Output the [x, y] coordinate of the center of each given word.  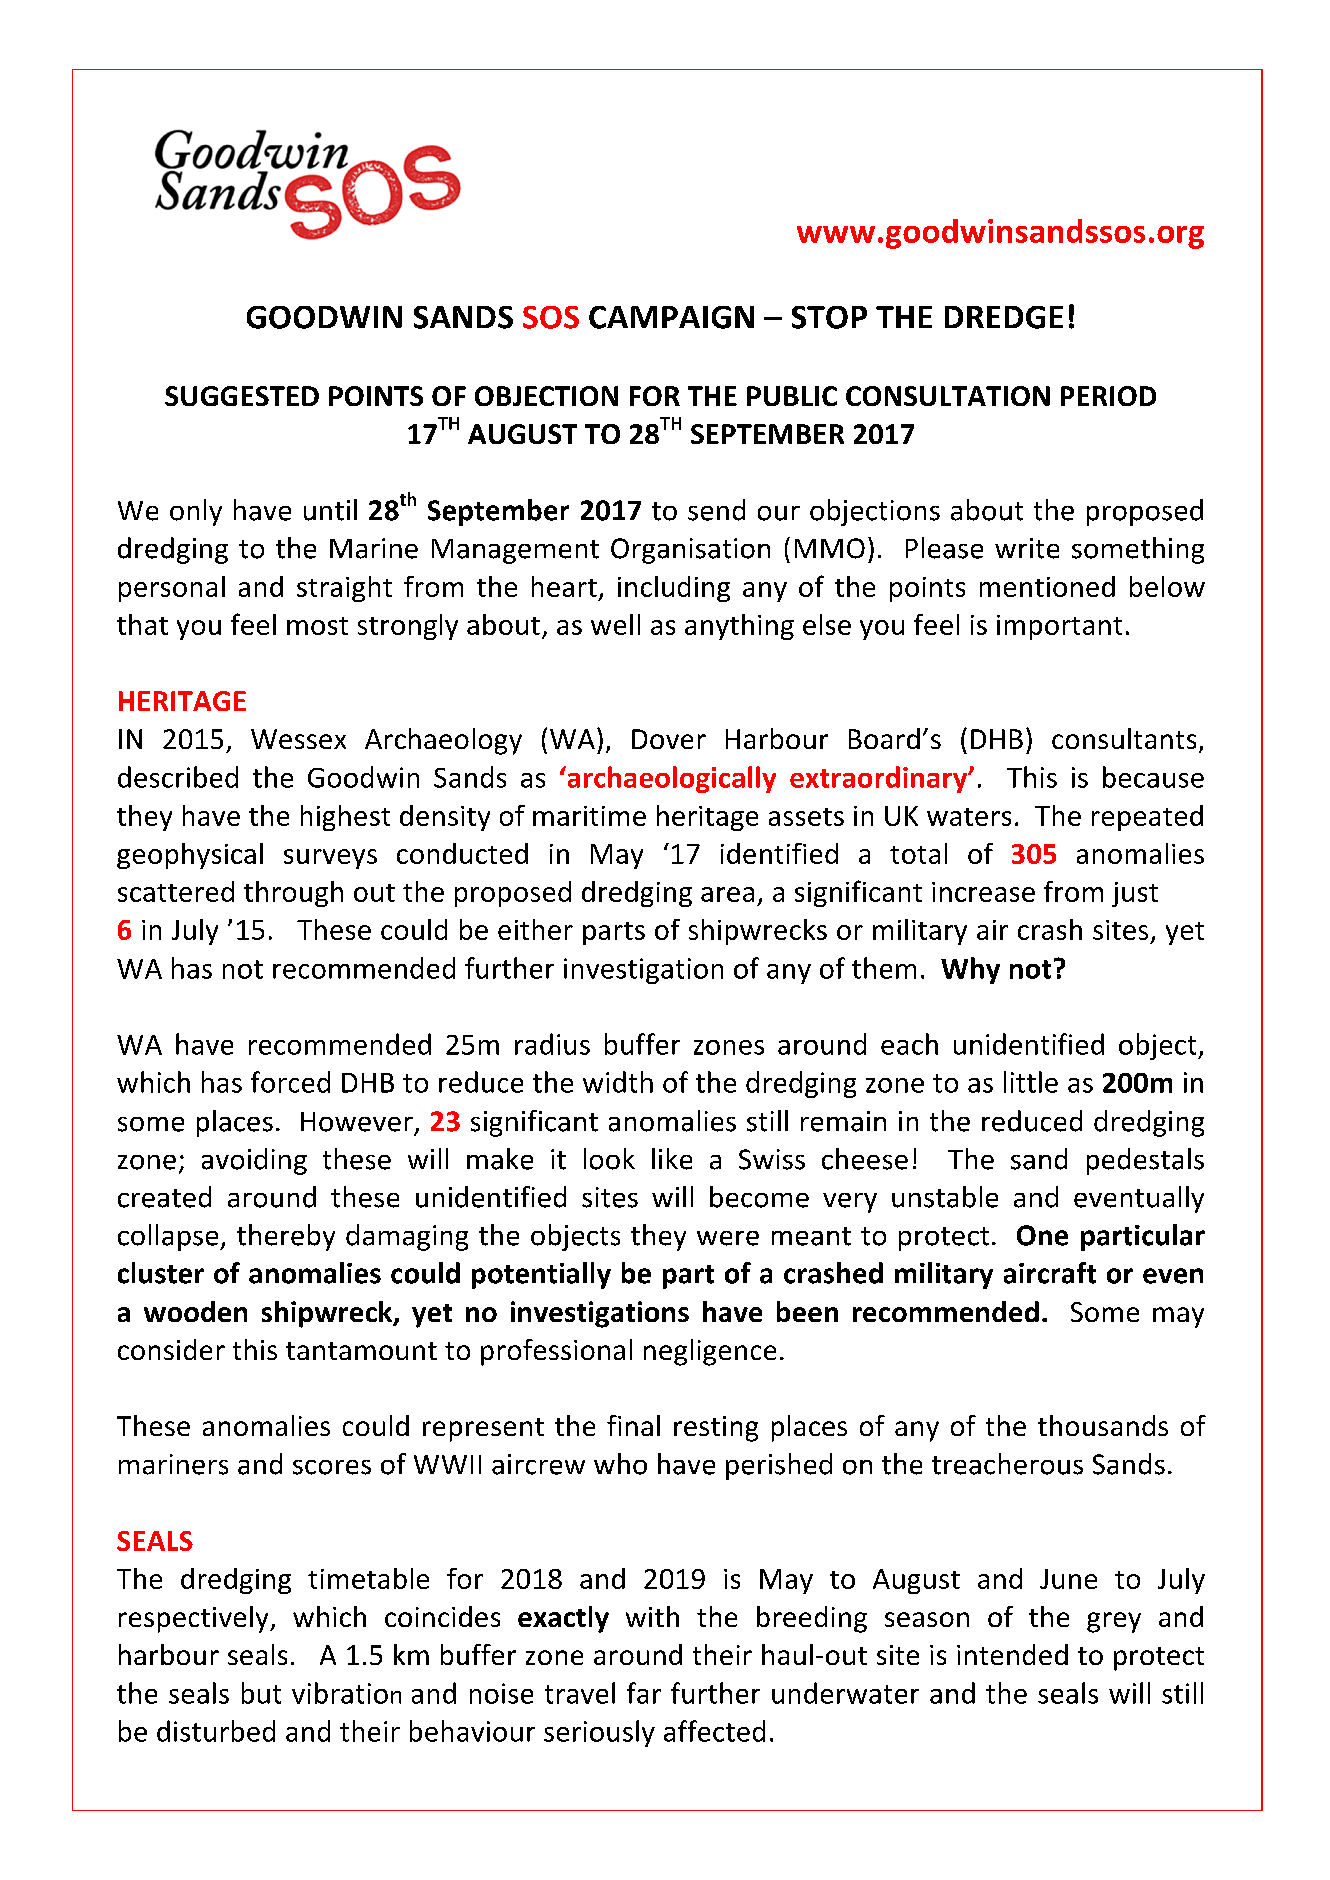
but [261, 1693]
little [1031, 1082]
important [1059, 627]
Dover [669, 739]
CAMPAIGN [671, 317]
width [618, 1082]
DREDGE [1004, 317]
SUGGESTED [242, 396]
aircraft [1050, 1273]
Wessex [298, 739]
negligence [710, 1352]
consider [171, 1349]
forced [290, 1082]
